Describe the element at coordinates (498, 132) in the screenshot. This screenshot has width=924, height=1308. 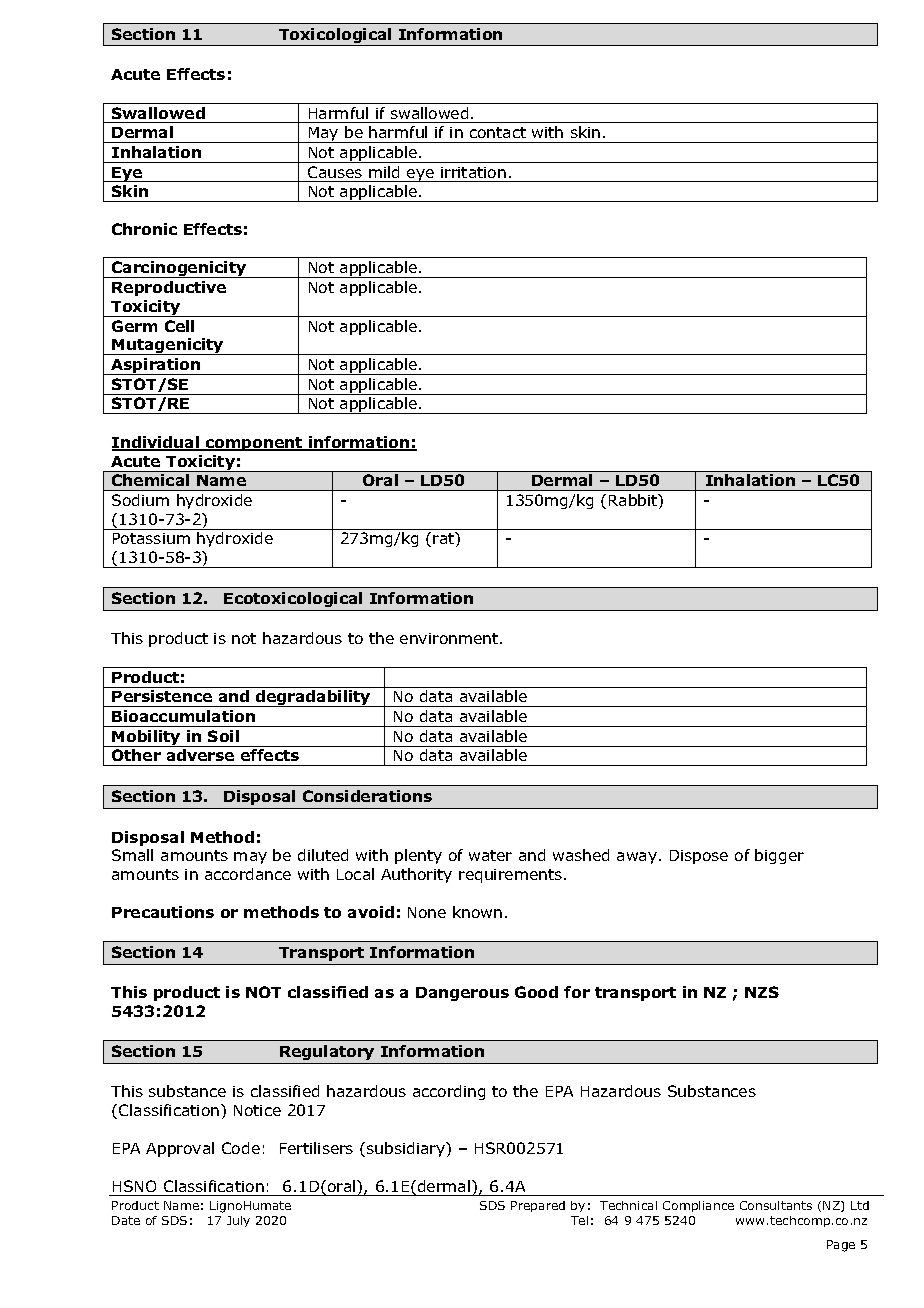
I see `contact` at that location.
